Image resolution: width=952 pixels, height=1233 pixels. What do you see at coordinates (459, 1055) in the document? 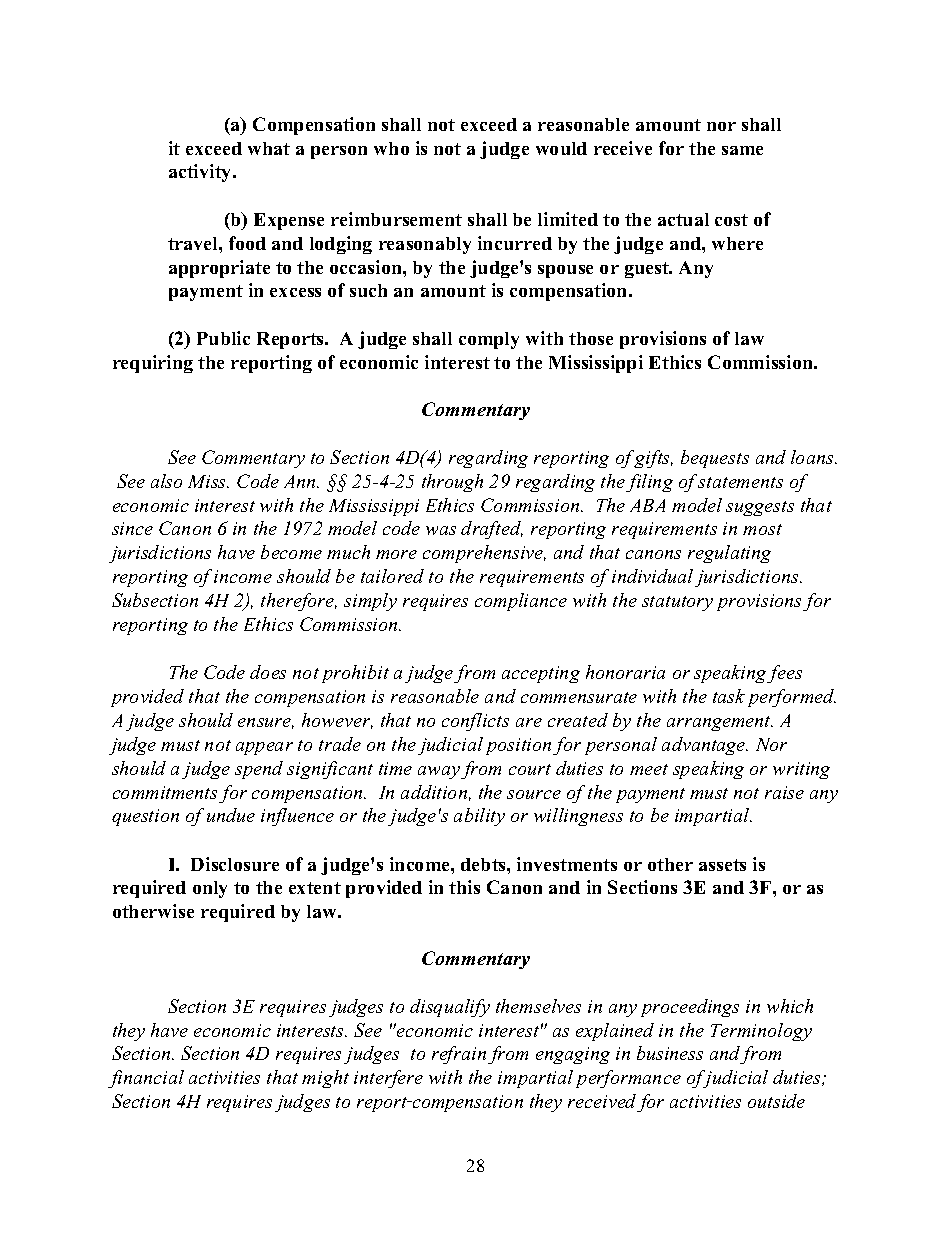
I see `refrain` at bounding box center [459, 1055].
